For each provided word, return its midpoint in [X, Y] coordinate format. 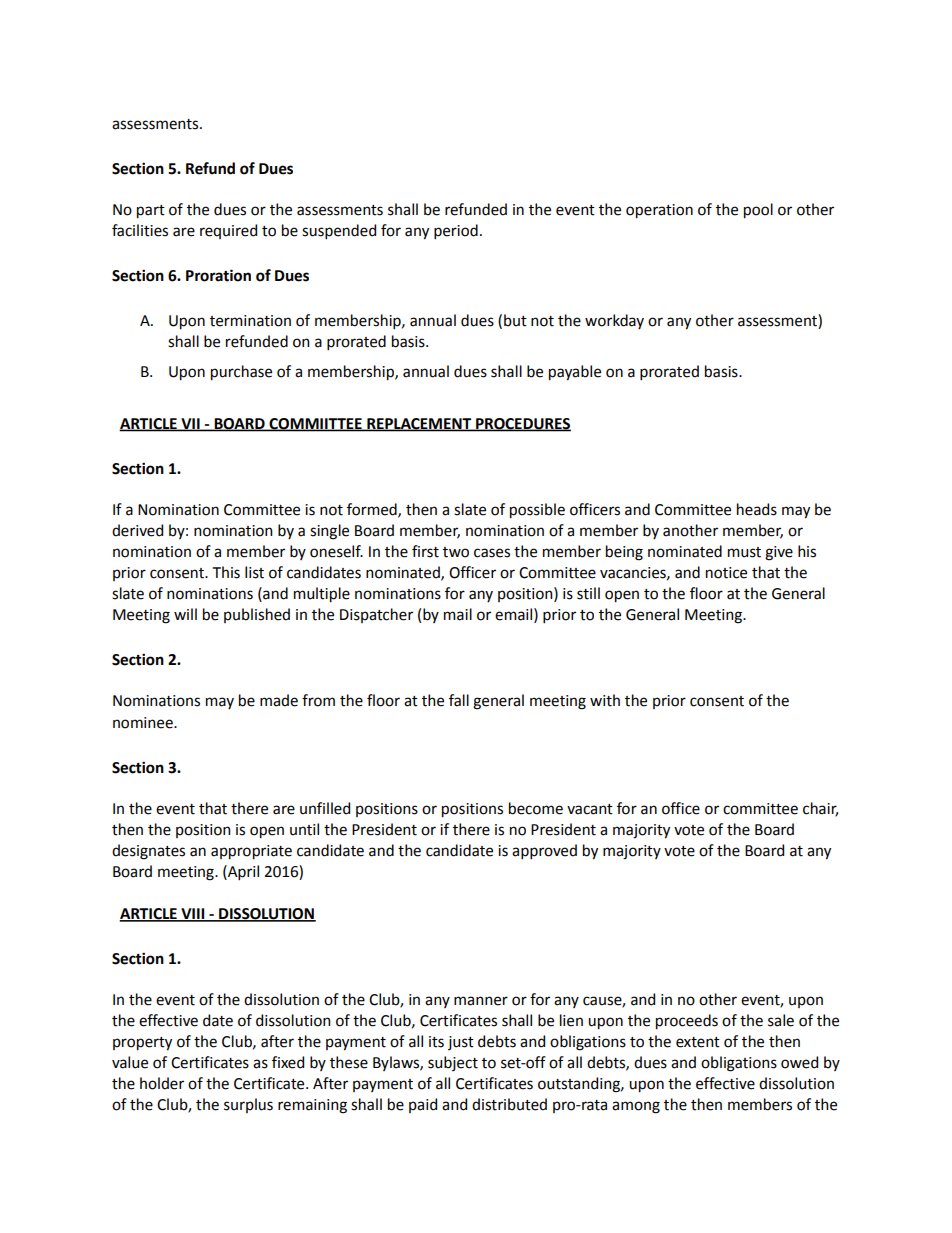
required [228, 231]
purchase [241, 373]
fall [459, 700]
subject [453, 1063]
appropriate [251, 852]
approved [544, 851]
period [456, 231]
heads [757, 509]
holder [162, 1083]
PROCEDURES [522, 424]
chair [820, 809]
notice [726, 573]
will [185, 614]
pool [758, 211]
